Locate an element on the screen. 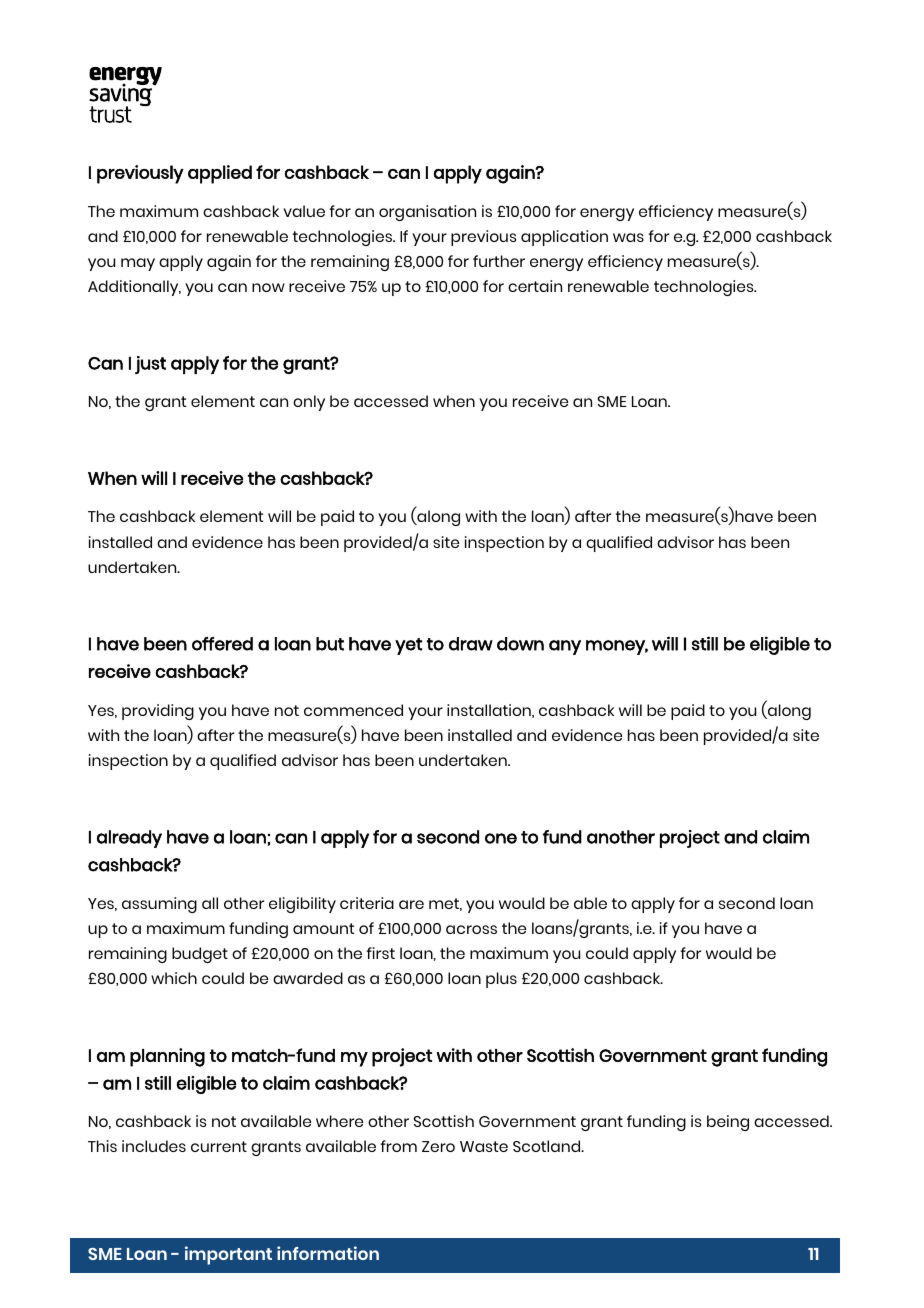 The image size is (924, 1308). important is located at coordinates (228, 1255).
